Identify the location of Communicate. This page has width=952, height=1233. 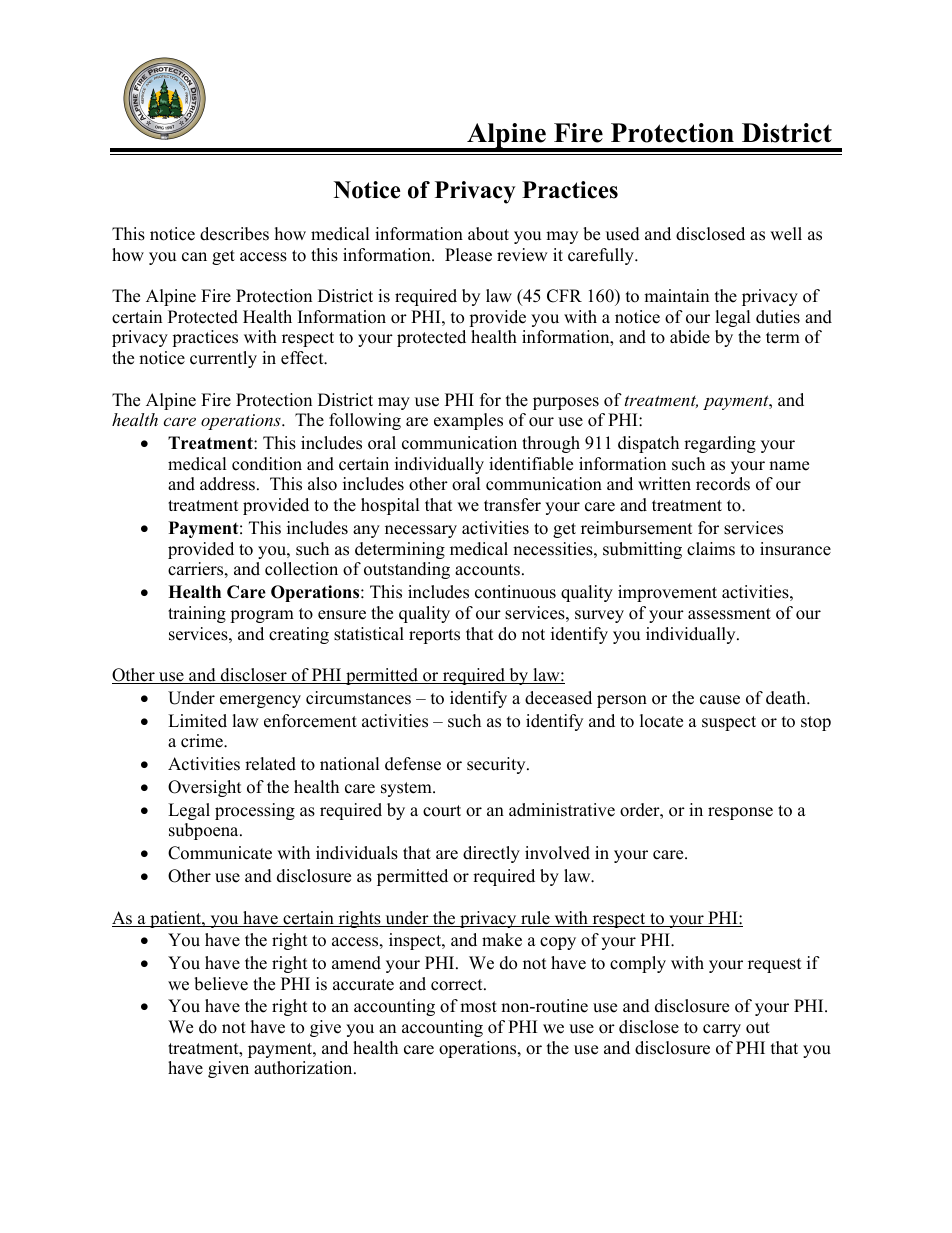
(220, 853).
